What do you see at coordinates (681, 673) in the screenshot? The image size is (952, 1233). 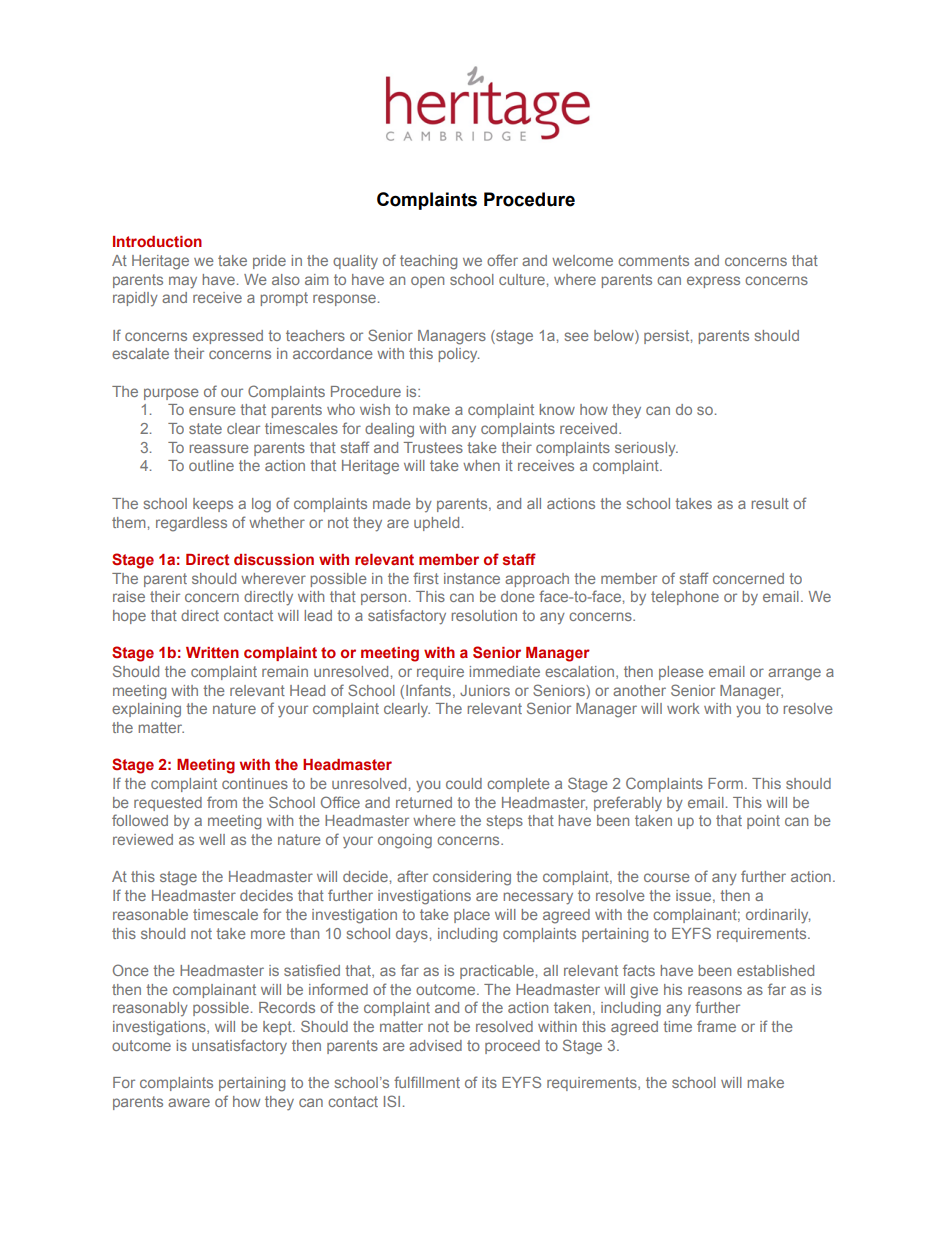 I see `please` at bounding box center [681, 673].
